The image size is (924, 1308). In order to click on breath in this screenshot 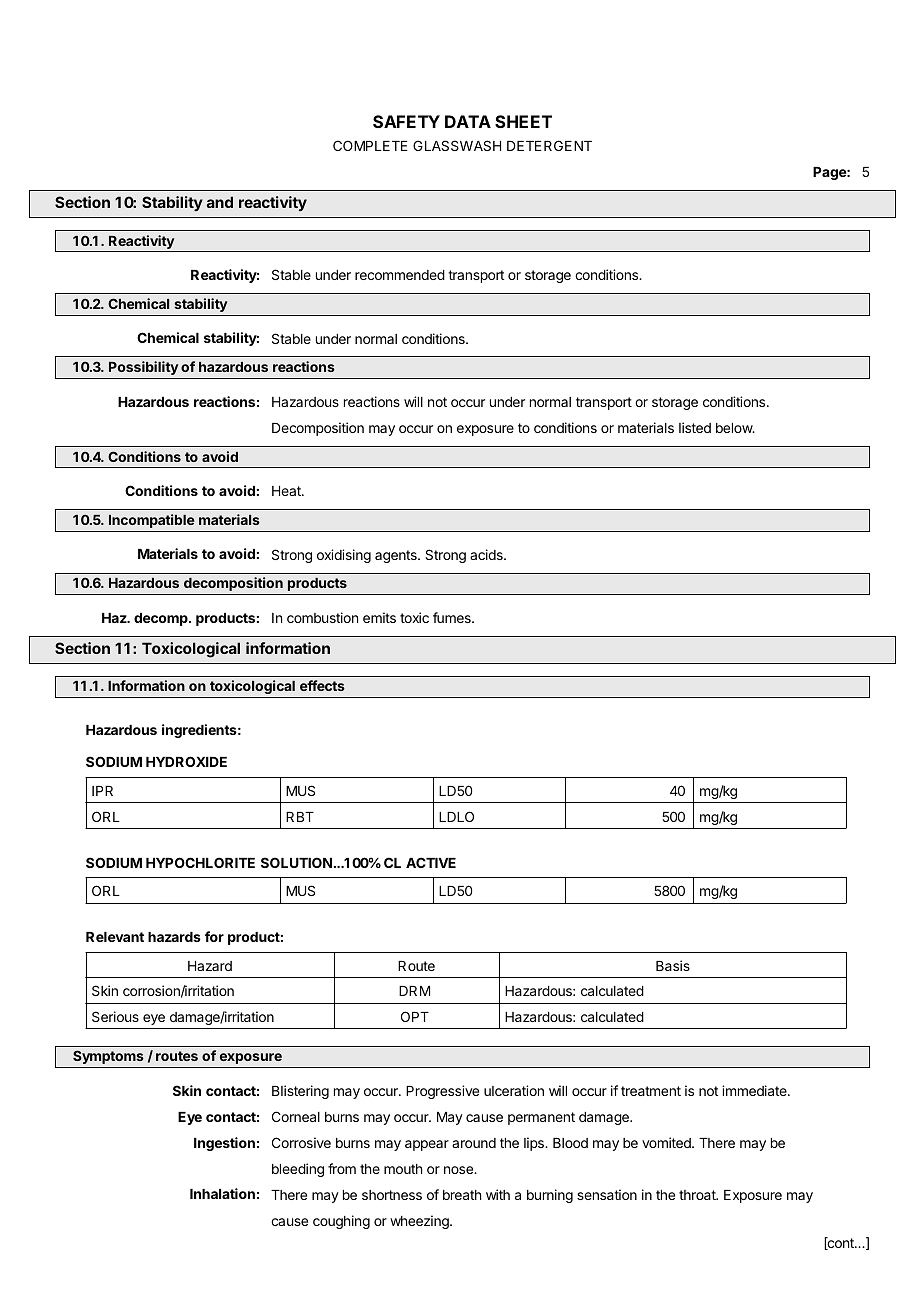, I will do `click(462, 1195)`.
